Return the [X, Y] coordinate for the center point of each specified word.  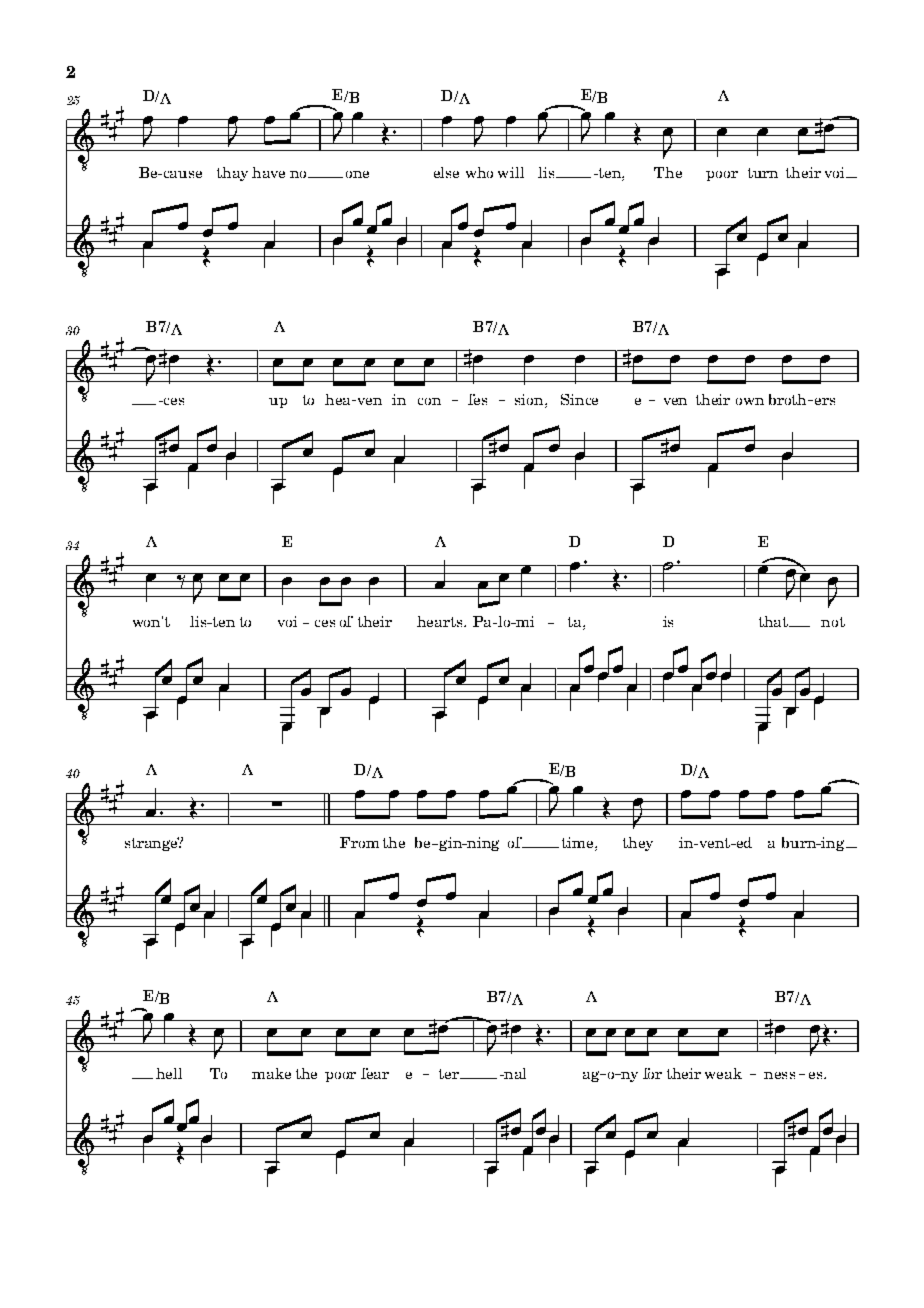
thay [232, 174]
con [429, 401]
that [774, 621]
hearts [441, 621]
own [750, 401]
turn [763, 173]
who [479, 172]
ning [482, 844]
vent [714, 843]
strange [152, 844]
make [271, 1073]
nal [514, 1073]
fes [477, 399]
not [833, 622]
